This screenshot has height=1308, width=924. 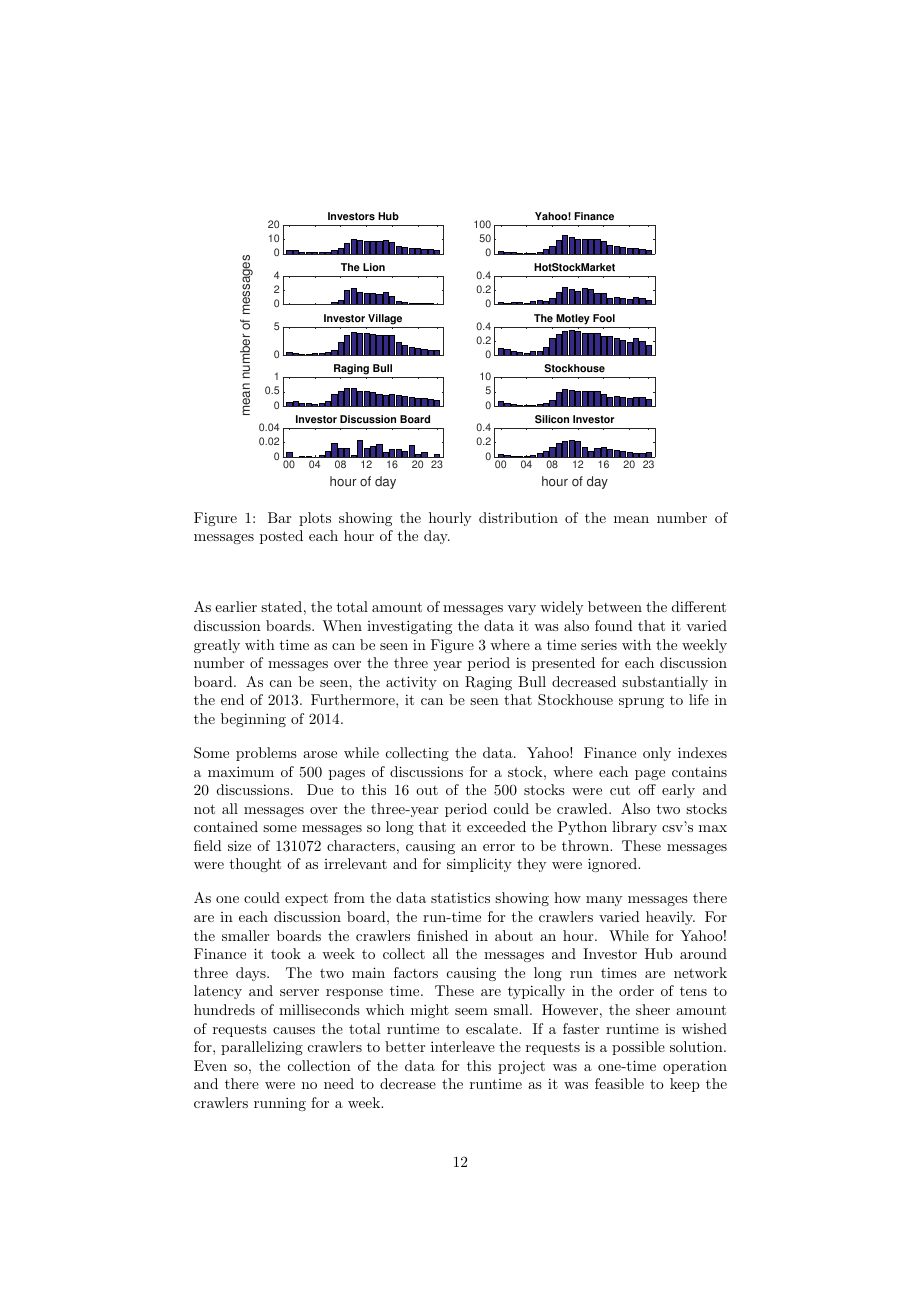 I want to click on between, so click(x=615, y=606).
